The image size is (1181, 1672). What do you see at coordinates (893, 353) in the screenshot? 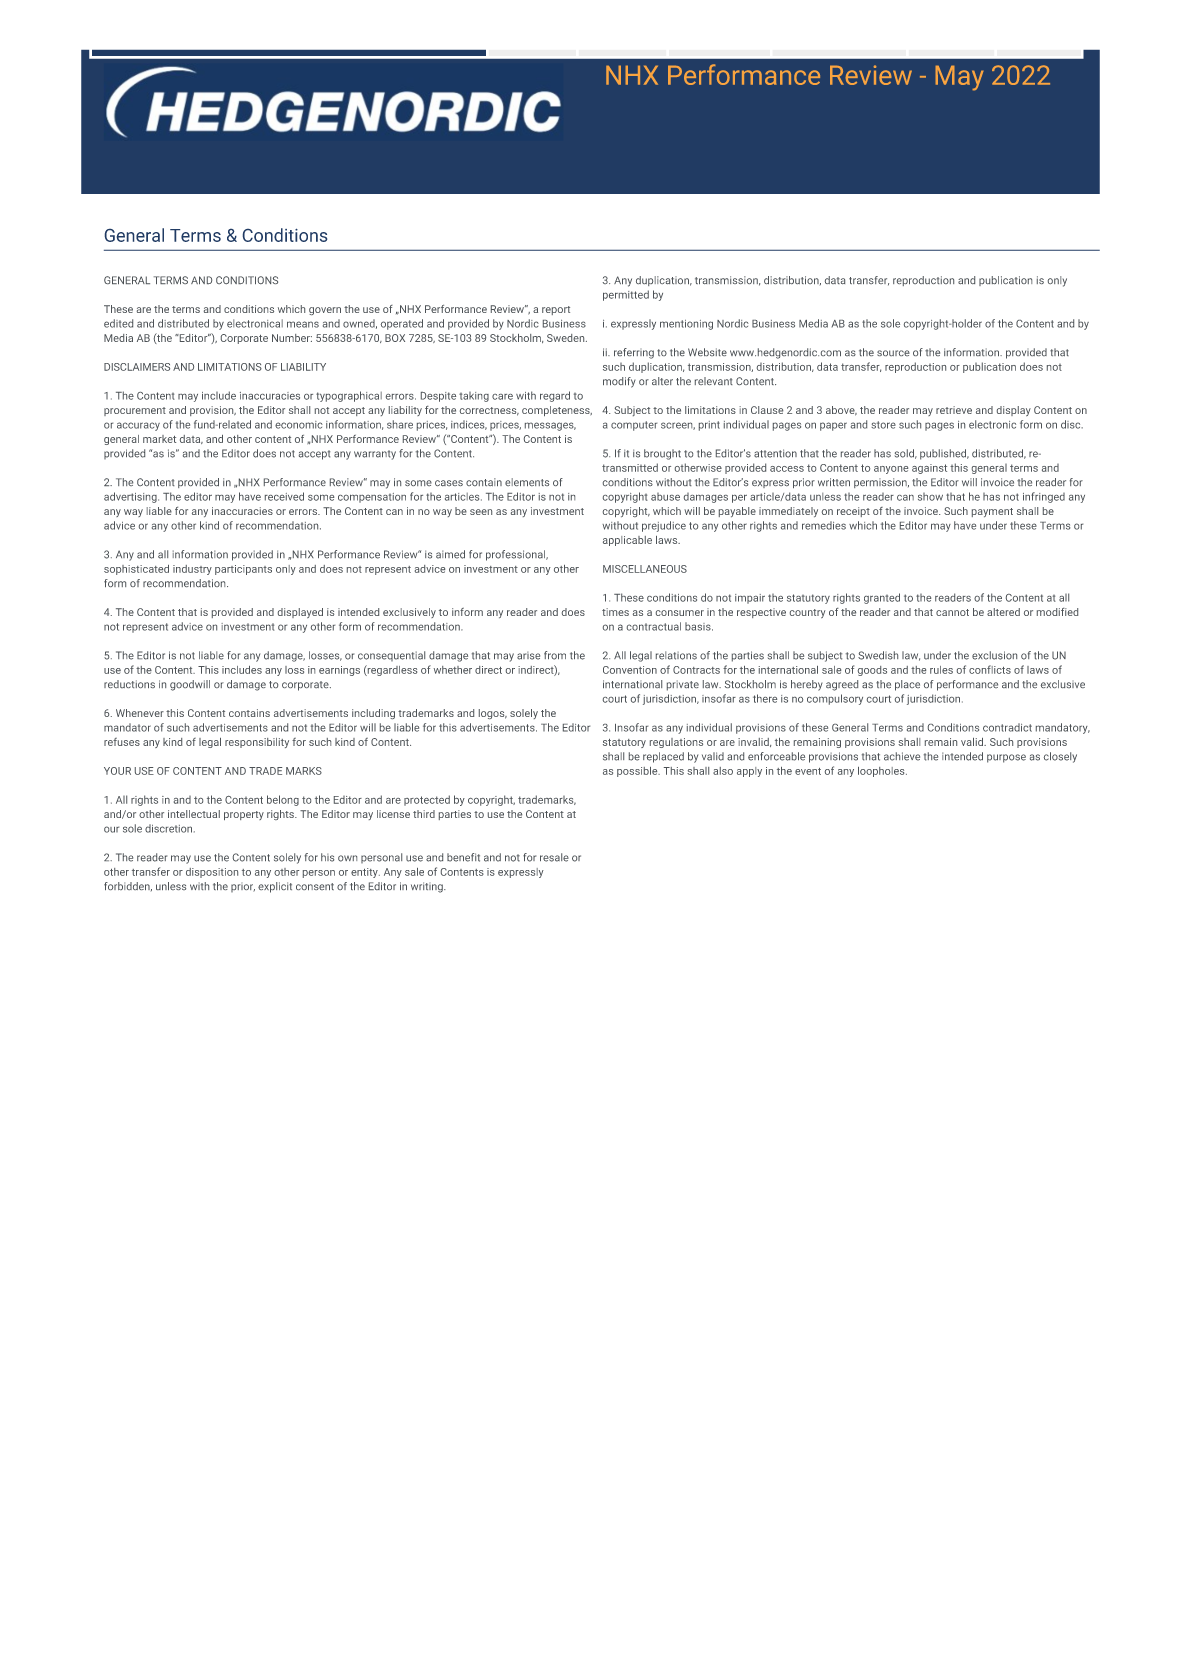
I see `source` at bounding box center [893, 353].
